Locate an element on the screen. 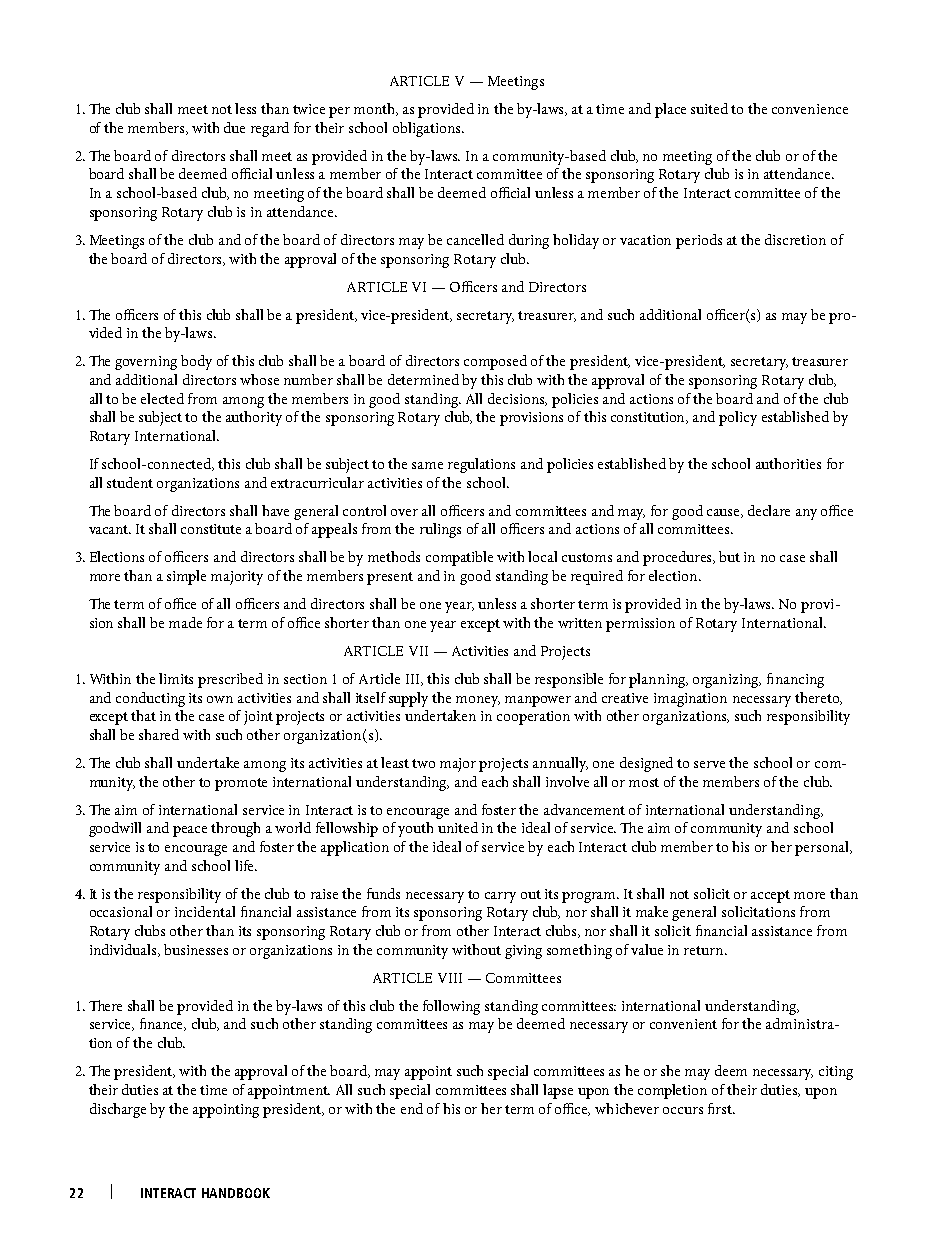 This screenshot has width=952, height=1233. made is located at coordinates (185, 622).
